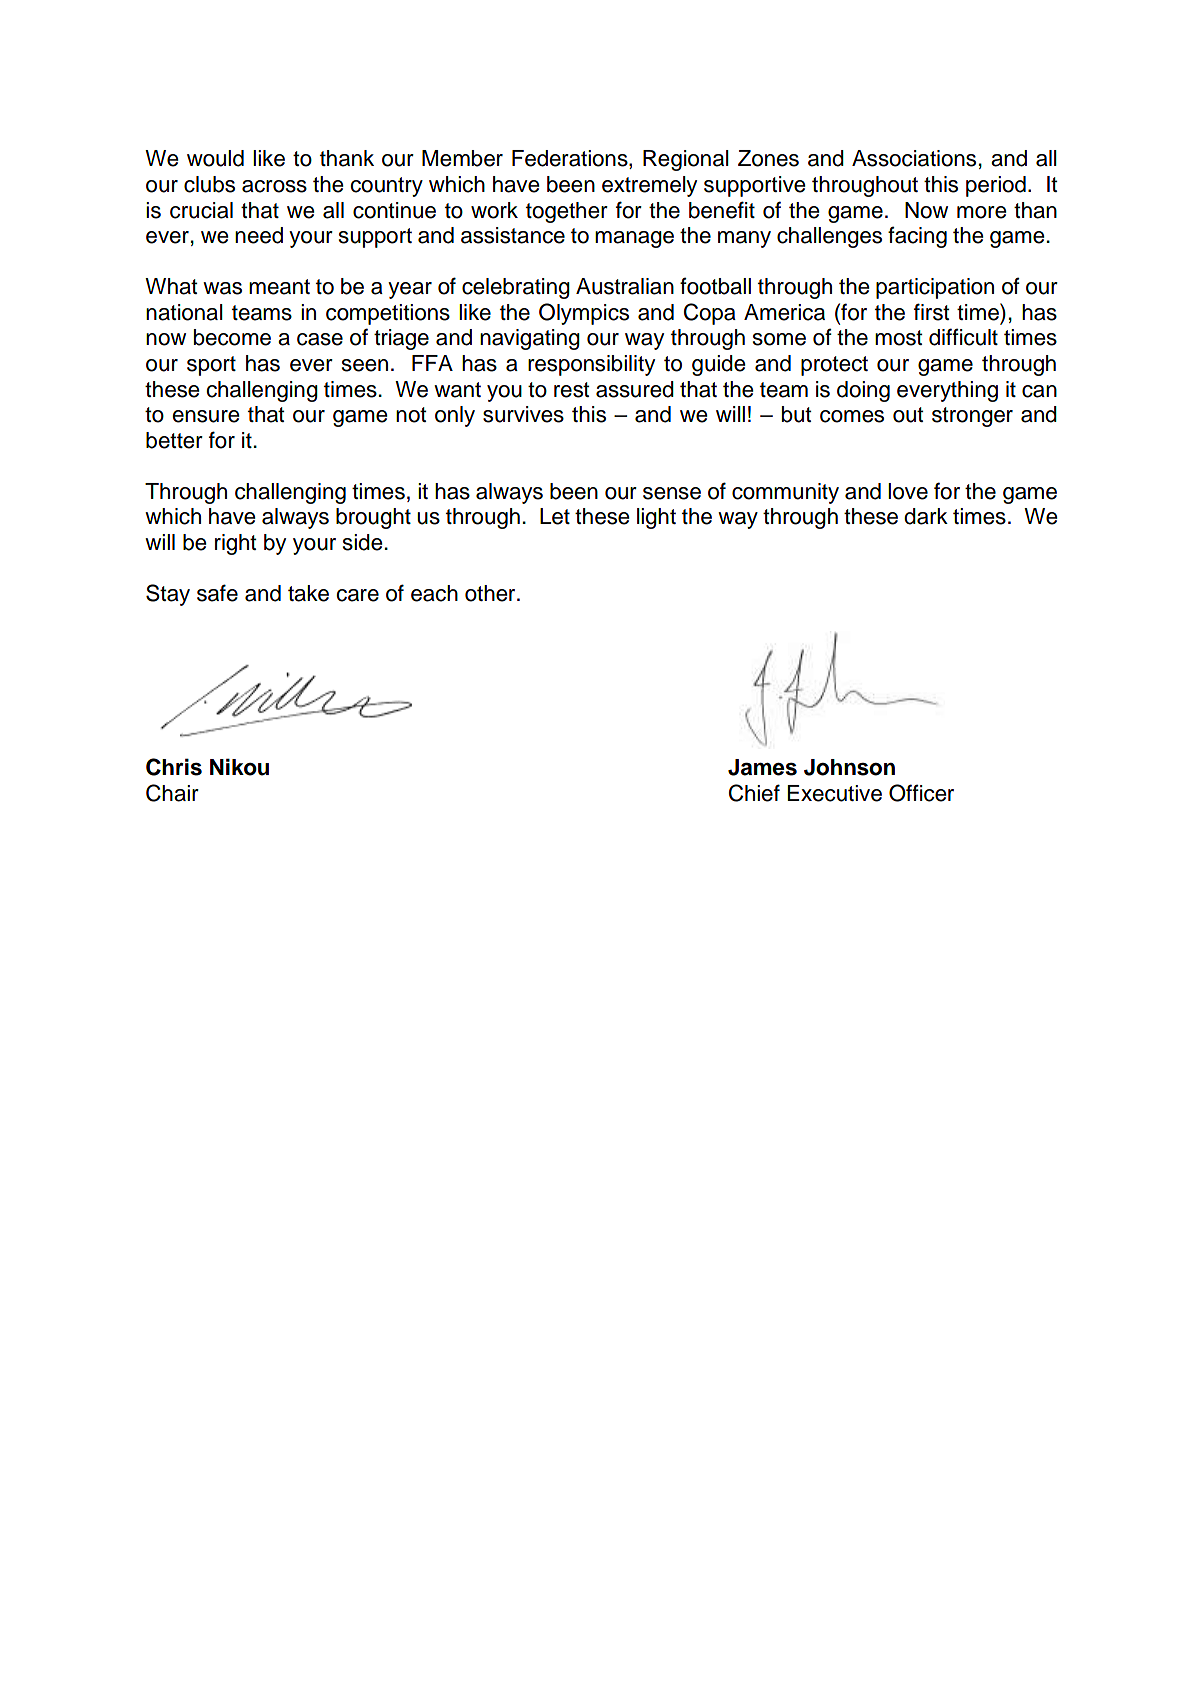 This screenshot has width=1203, height=1702. Describe the element at coordinates (649, 186) in the screenshot. I see `extremely` at that location.
